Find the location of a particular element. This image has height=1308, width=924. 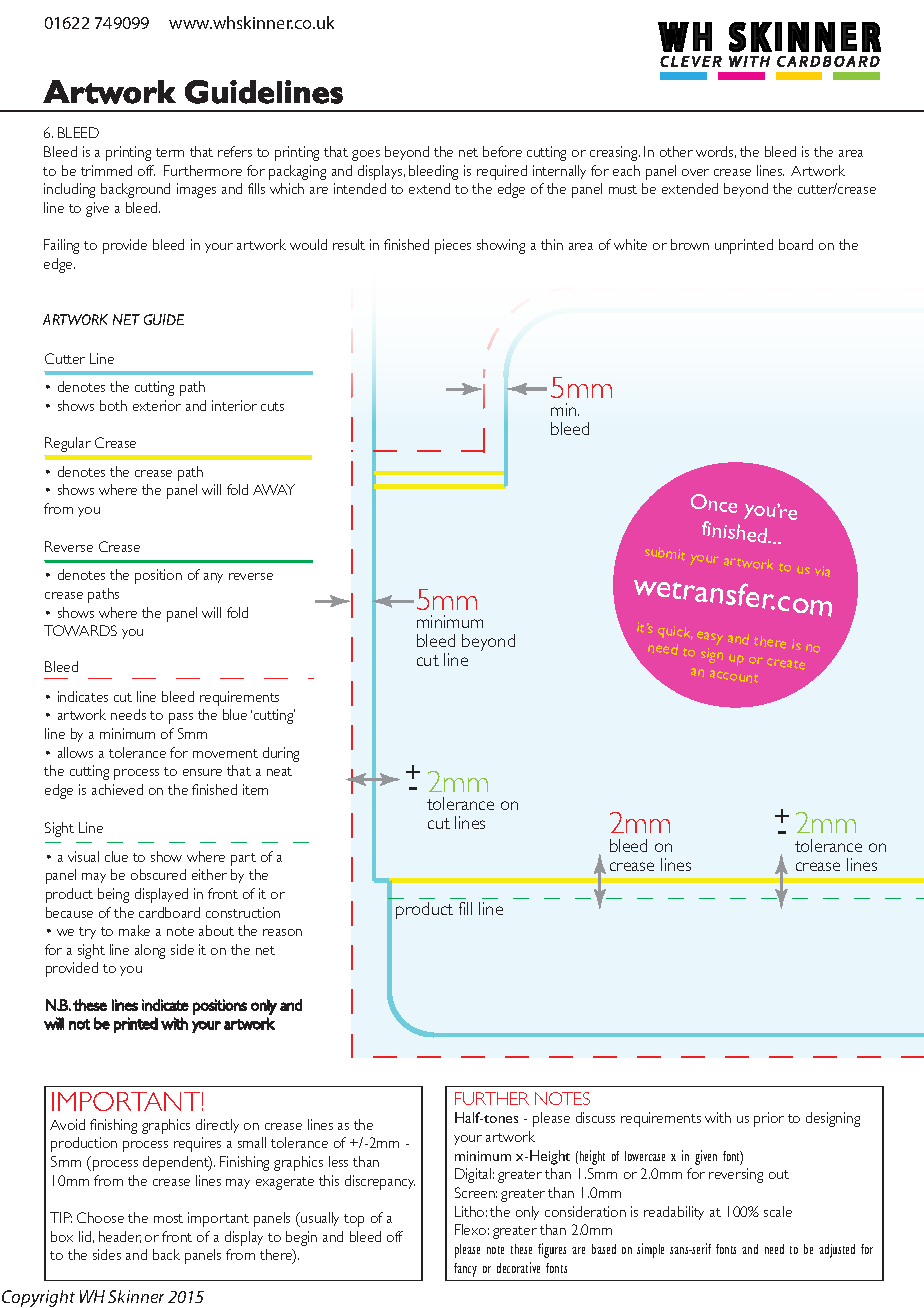

reason is located at coordinates (282, 932).
